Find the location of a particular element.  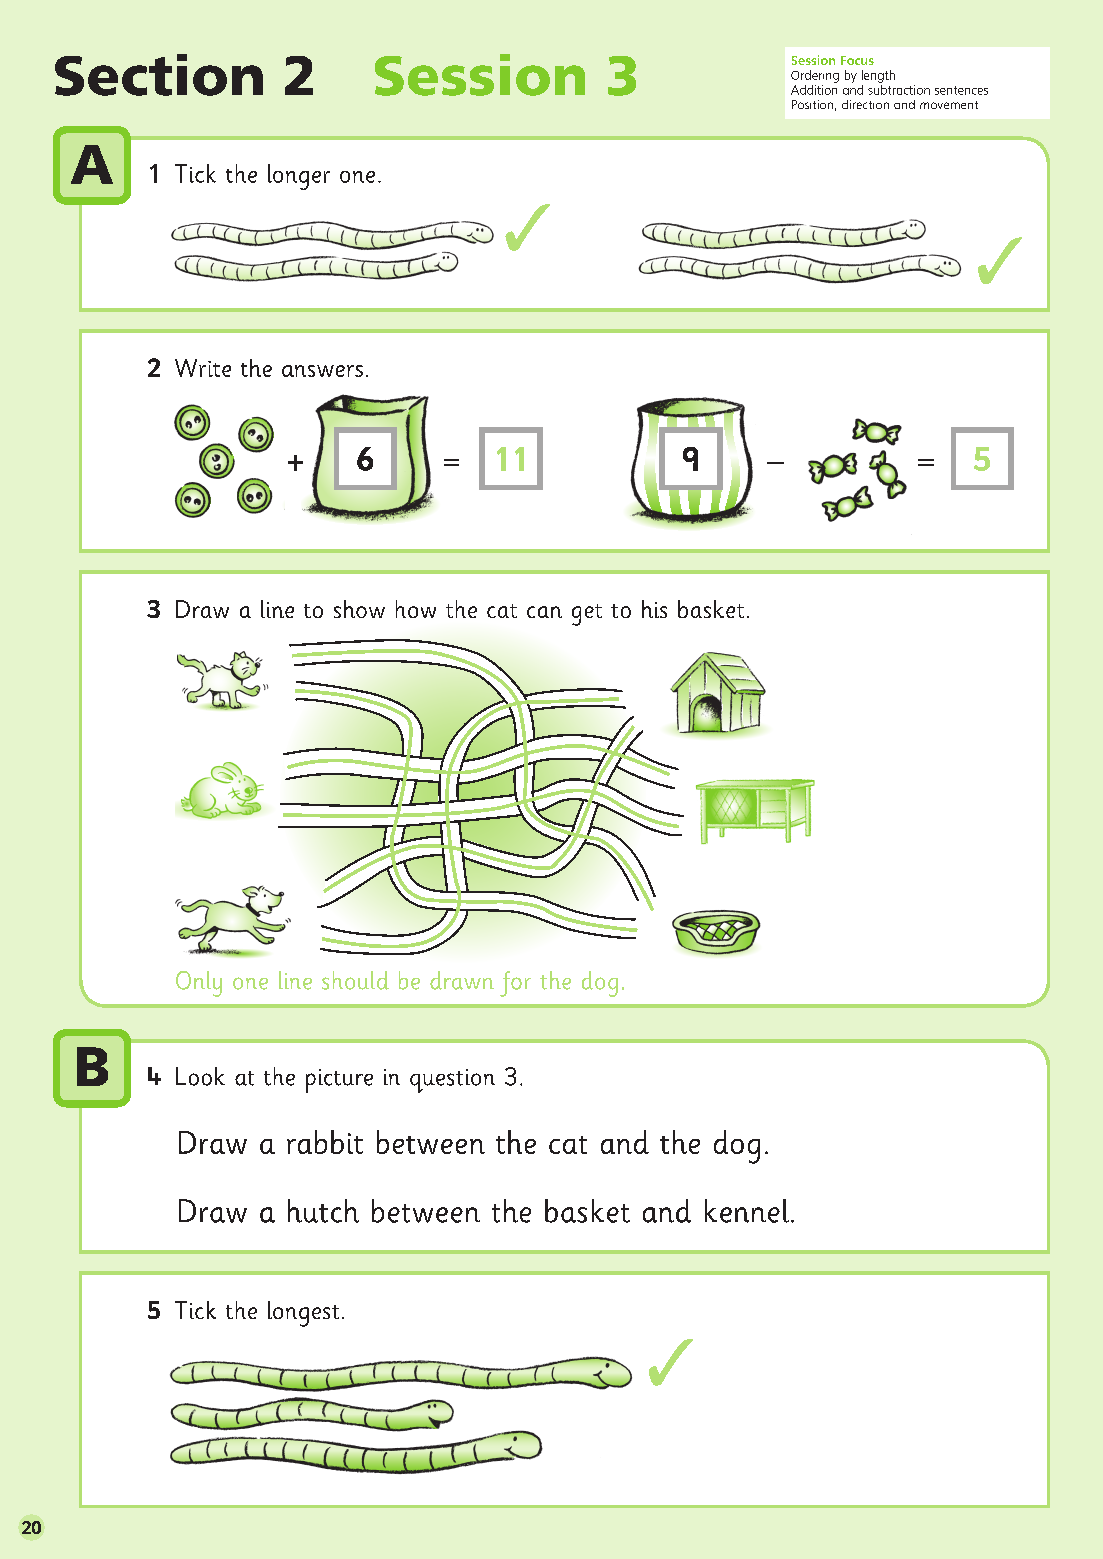

Position is located at coordinates (812, 104).
